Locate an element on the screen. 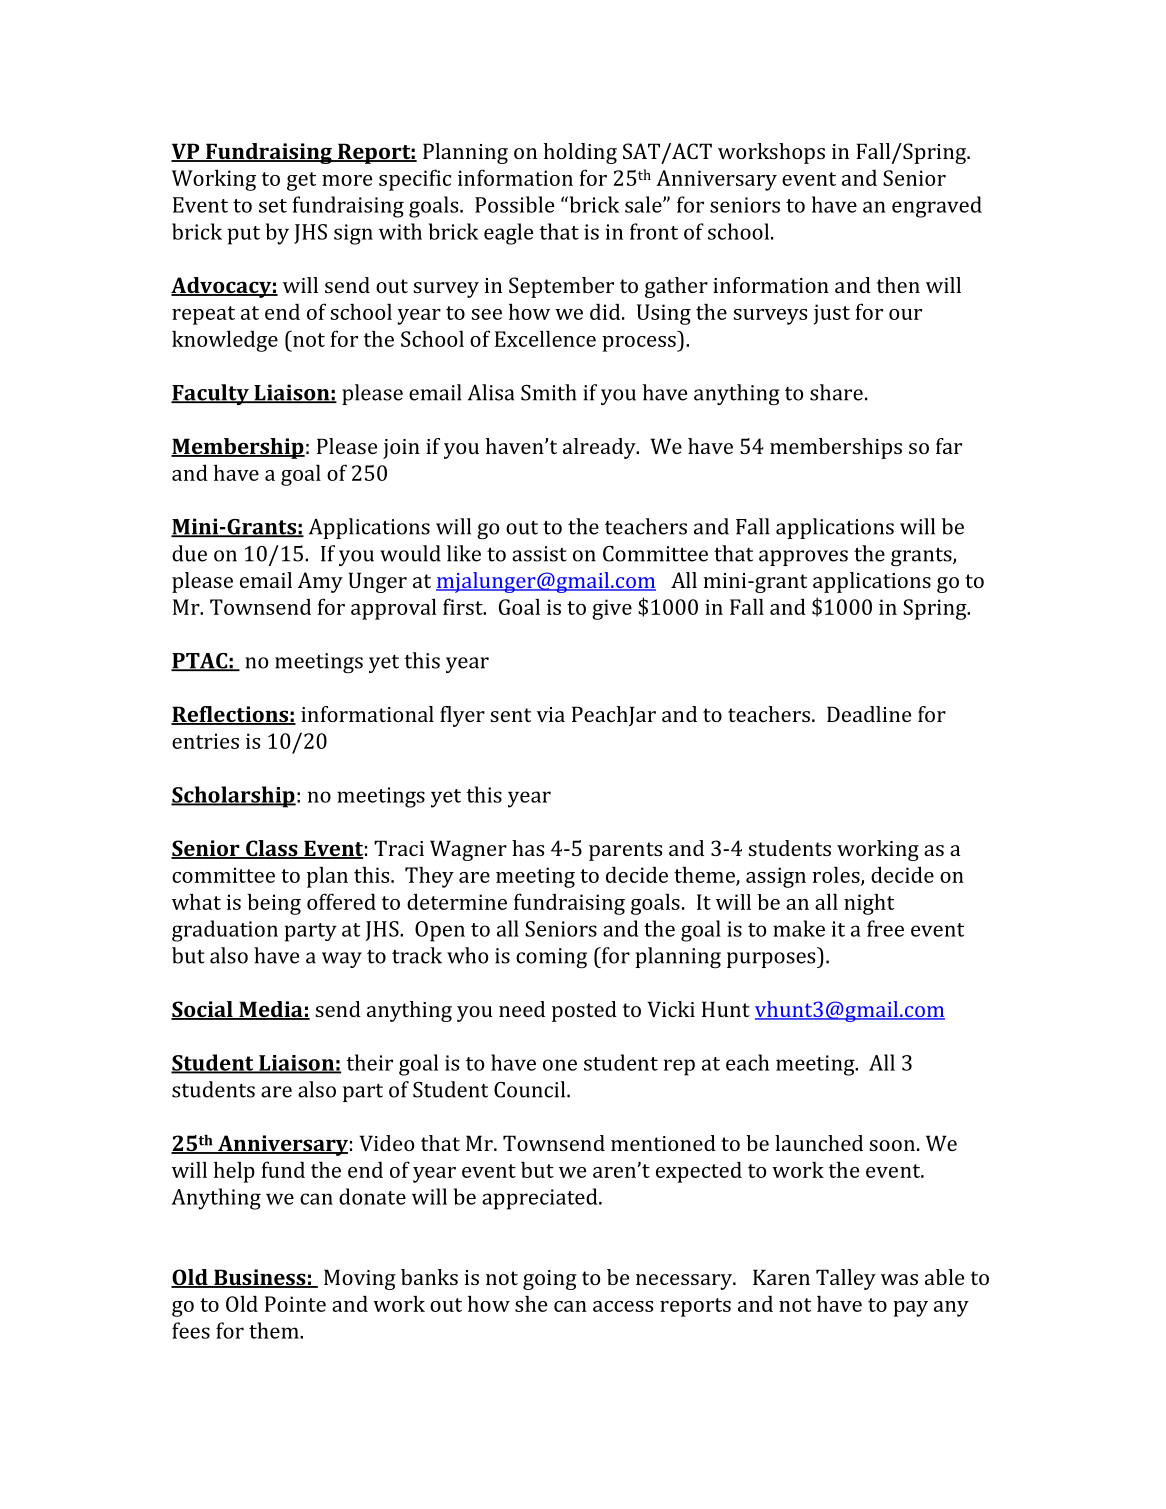 The height and width of the screenshot is (1509, 1166). far is located at coordinates (949, 446).
